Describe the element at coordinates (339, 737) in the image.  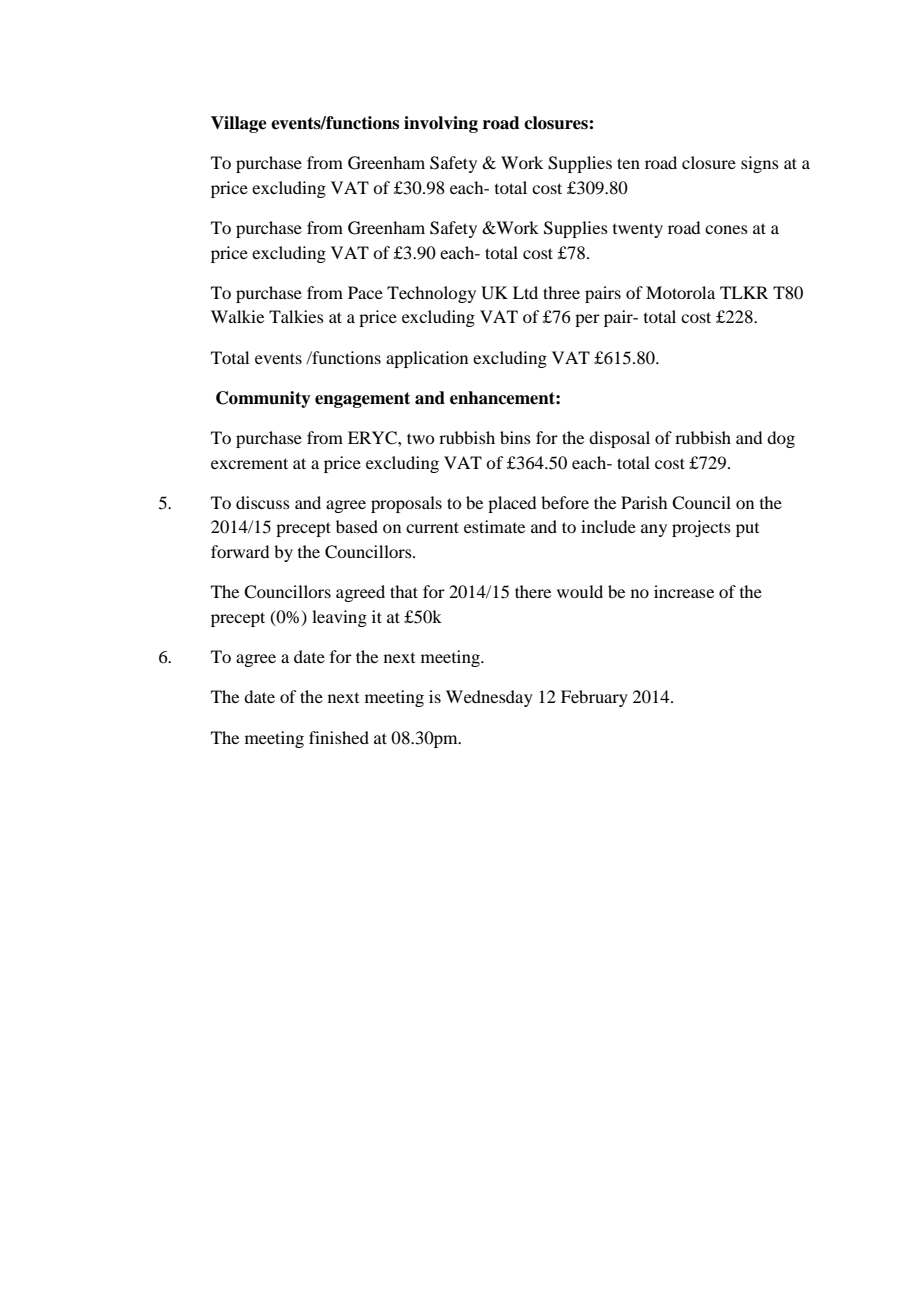
I see `finished` at that location.
